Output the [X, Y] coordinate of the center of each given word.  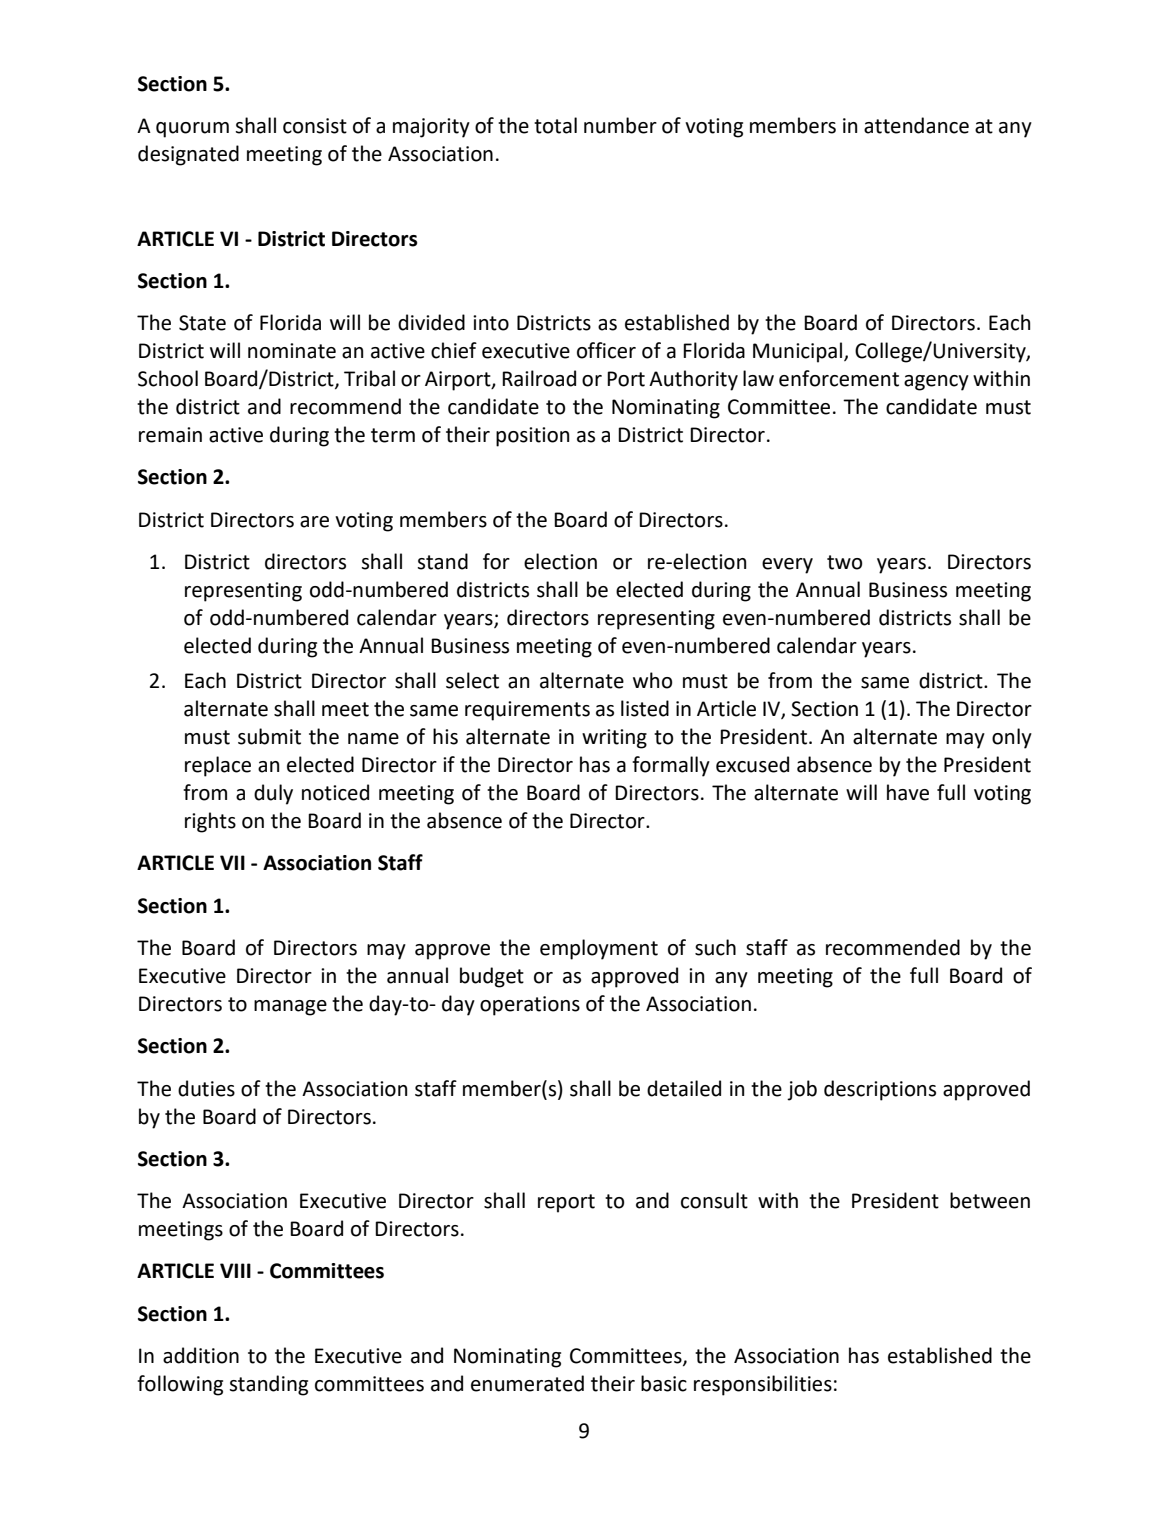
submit [269, 736]
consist [315, 126]
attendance [916, 125]
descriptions [880, 1090]
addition [201, 1355]
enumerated [527, 1383]
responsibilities [763, 1385]
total [555, 125]
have [908, 792]
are [314, 522]
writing [614, 739]
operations [530, 1006]
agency [936, 383]
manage [290, 1008]
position [532, 437]
